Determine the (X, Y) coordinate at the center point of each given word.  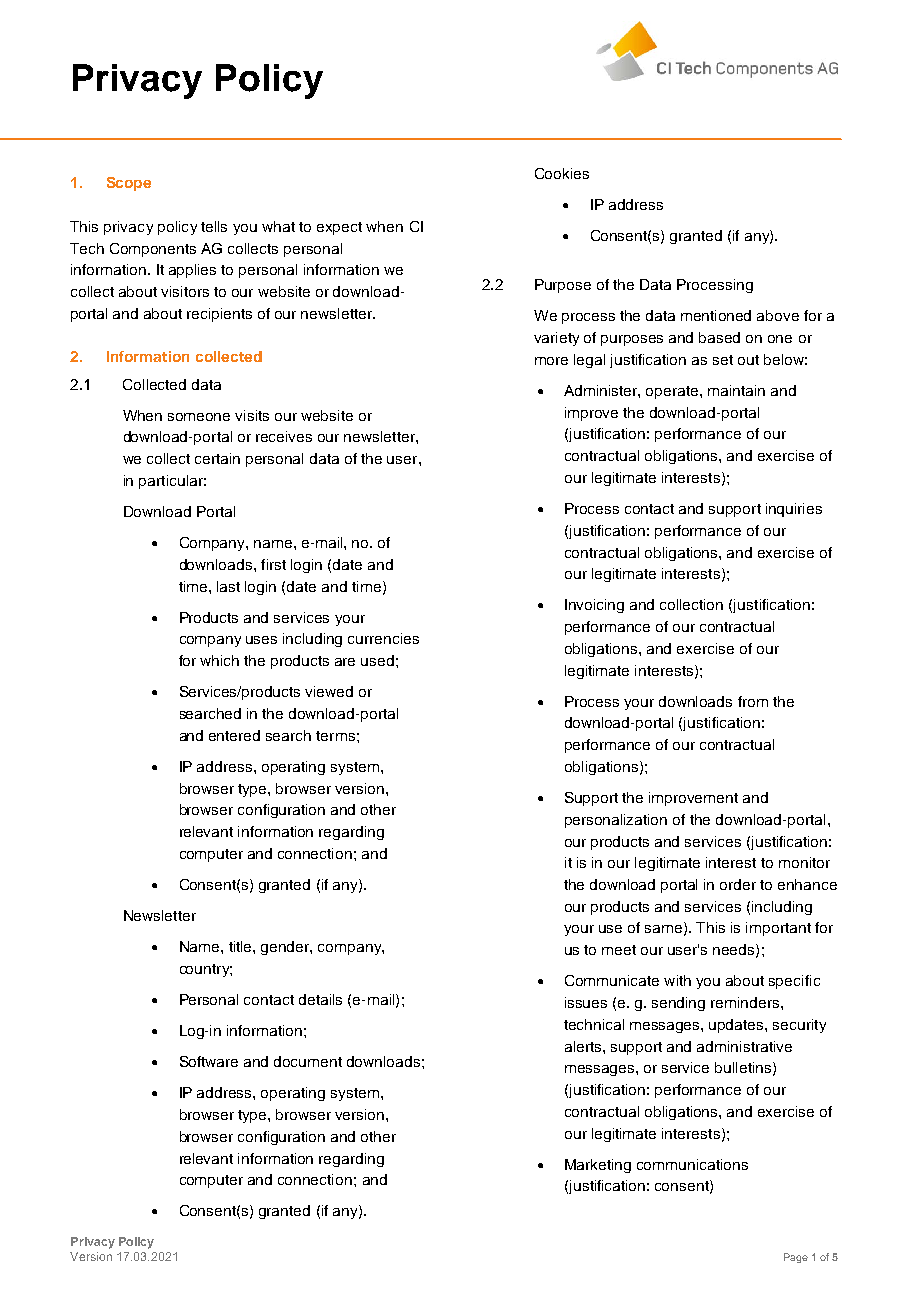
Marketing (598, 1166)
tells (214, 226)
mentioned (716, 315)
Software (209, 1061)
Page (796, 1258)
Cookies (562, 173)
